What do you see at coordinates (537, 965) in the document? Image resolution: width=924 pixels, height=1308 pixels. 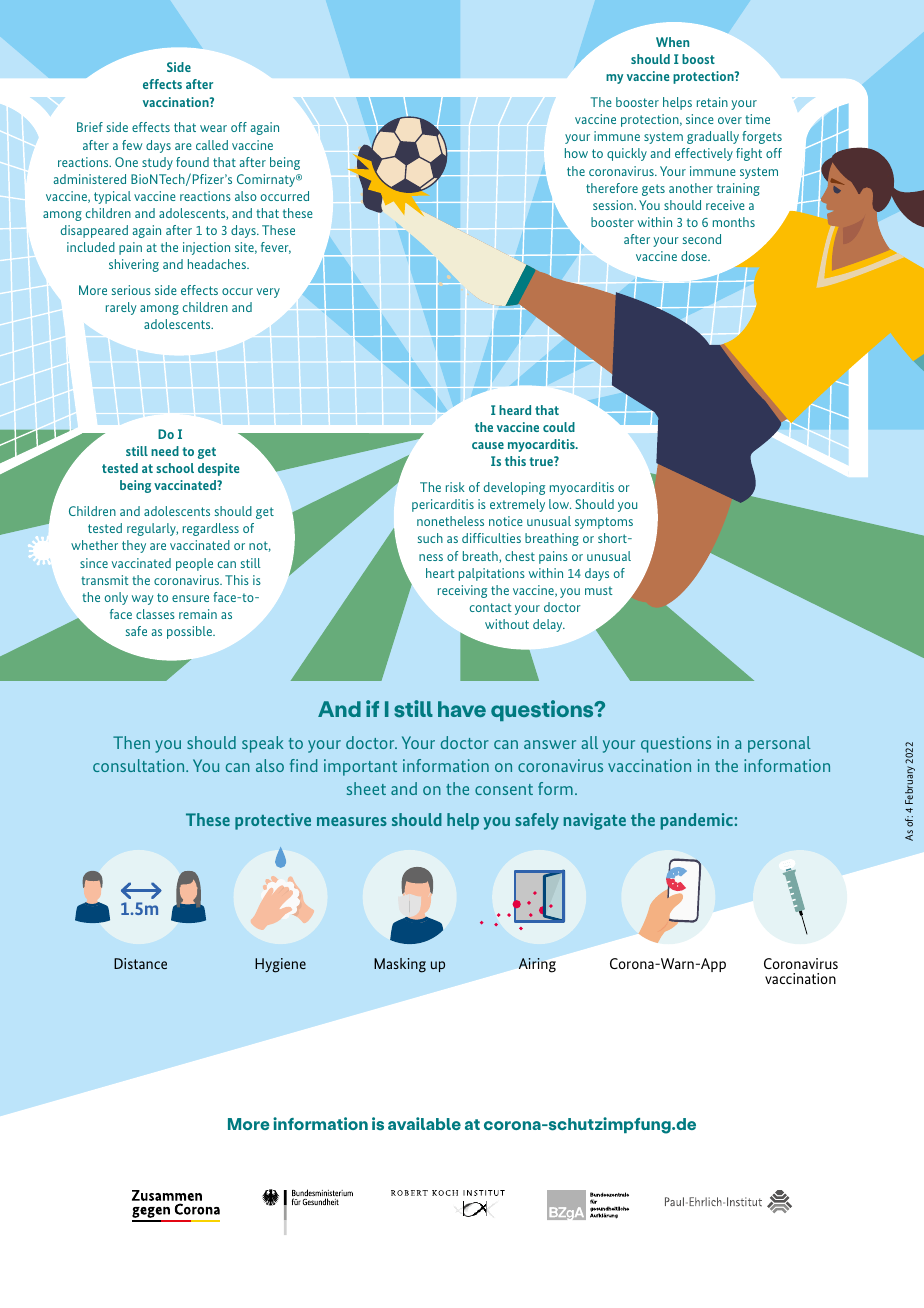 I see `Airing` at bounding box center [537, 965].
